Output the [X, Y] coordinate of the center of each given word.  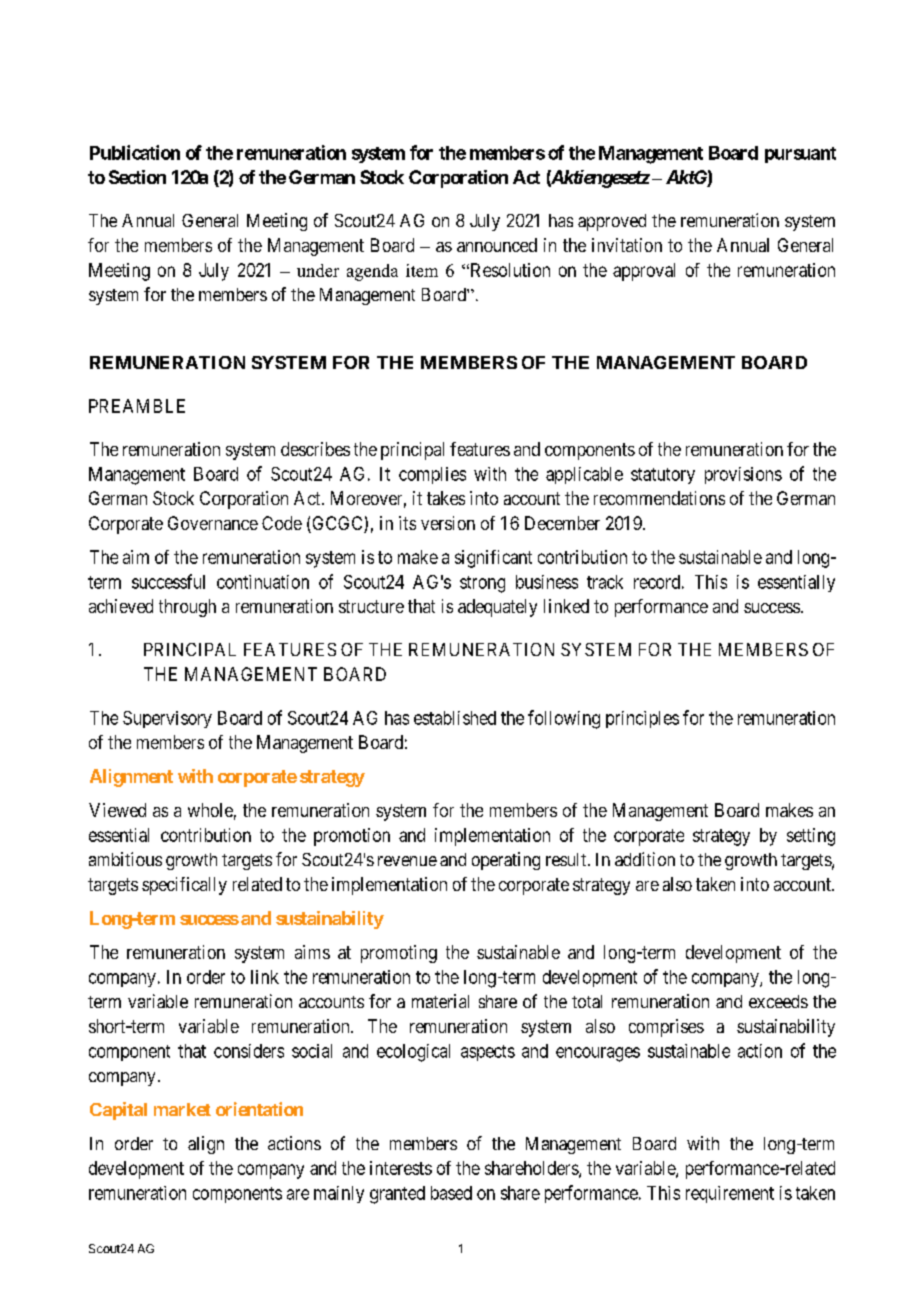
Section [137, 177]
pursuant [800, 155]
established [455, 718]
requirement [730, 1194]
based [451, 1193]
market [182, 1109]
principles [642, 719]
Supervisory [167, 719]
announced [497, 245]
